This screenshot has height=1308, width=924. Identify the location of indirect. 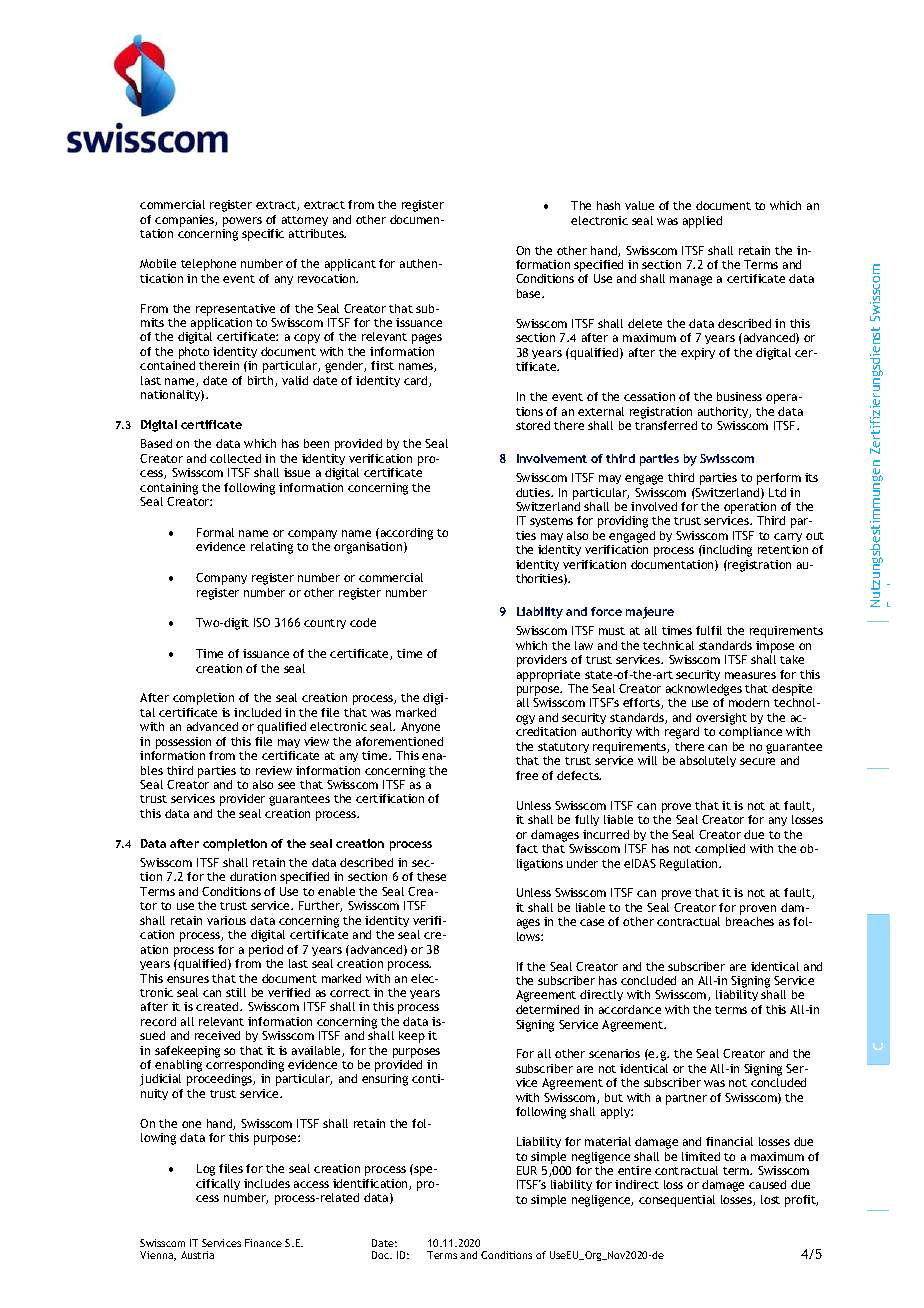
(637, 1184).
